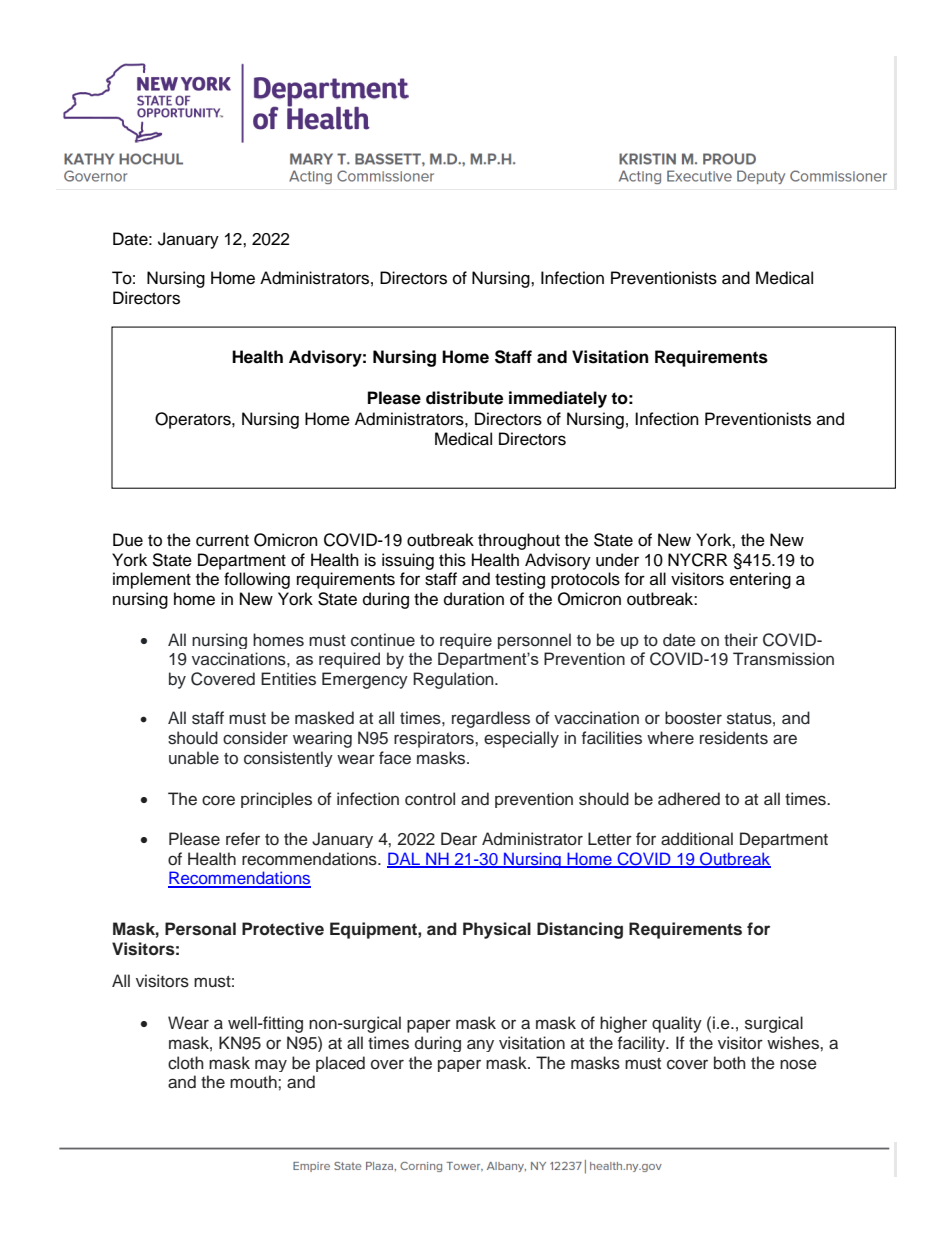 The width and height of the page is (952, 1233). I want to click on cloth, so click(186, 1063).
